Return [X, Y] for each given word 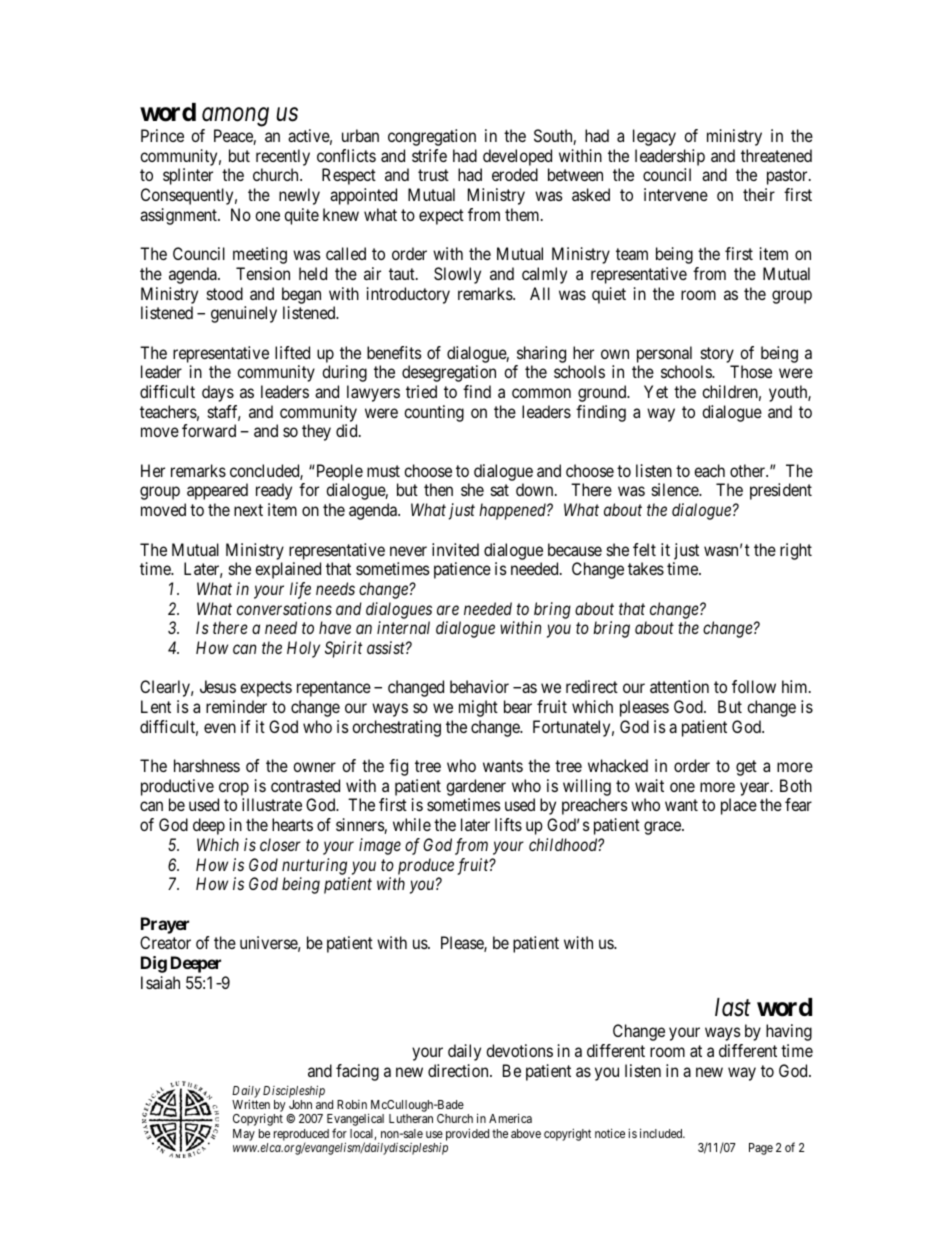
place [739, 806]
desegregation [449, 373]
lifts [508, 824]
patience [462, 570]
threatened [776, 155]
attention [679, 686]
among [235, 117]
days [218, 393]
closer [280, 844]
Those [751, 371]
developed [517, 157]
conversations [284, 608]
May [244, 1135]
